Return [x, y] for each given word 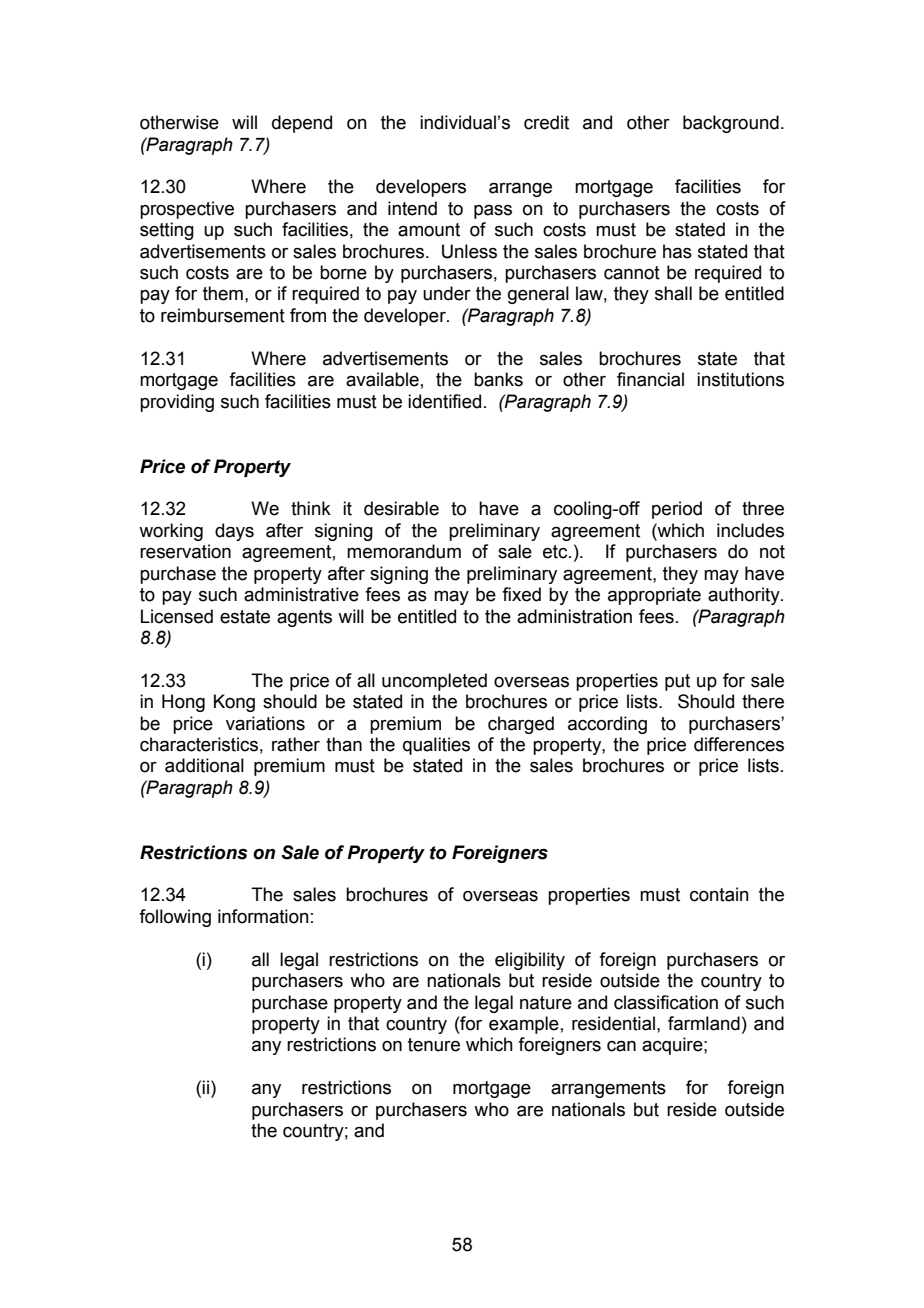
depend [302, 124]
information [263, 916]
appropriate [654, 596]
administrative [301, 594]
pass [493, 212]
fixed [521, 594]
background [731, 124]
